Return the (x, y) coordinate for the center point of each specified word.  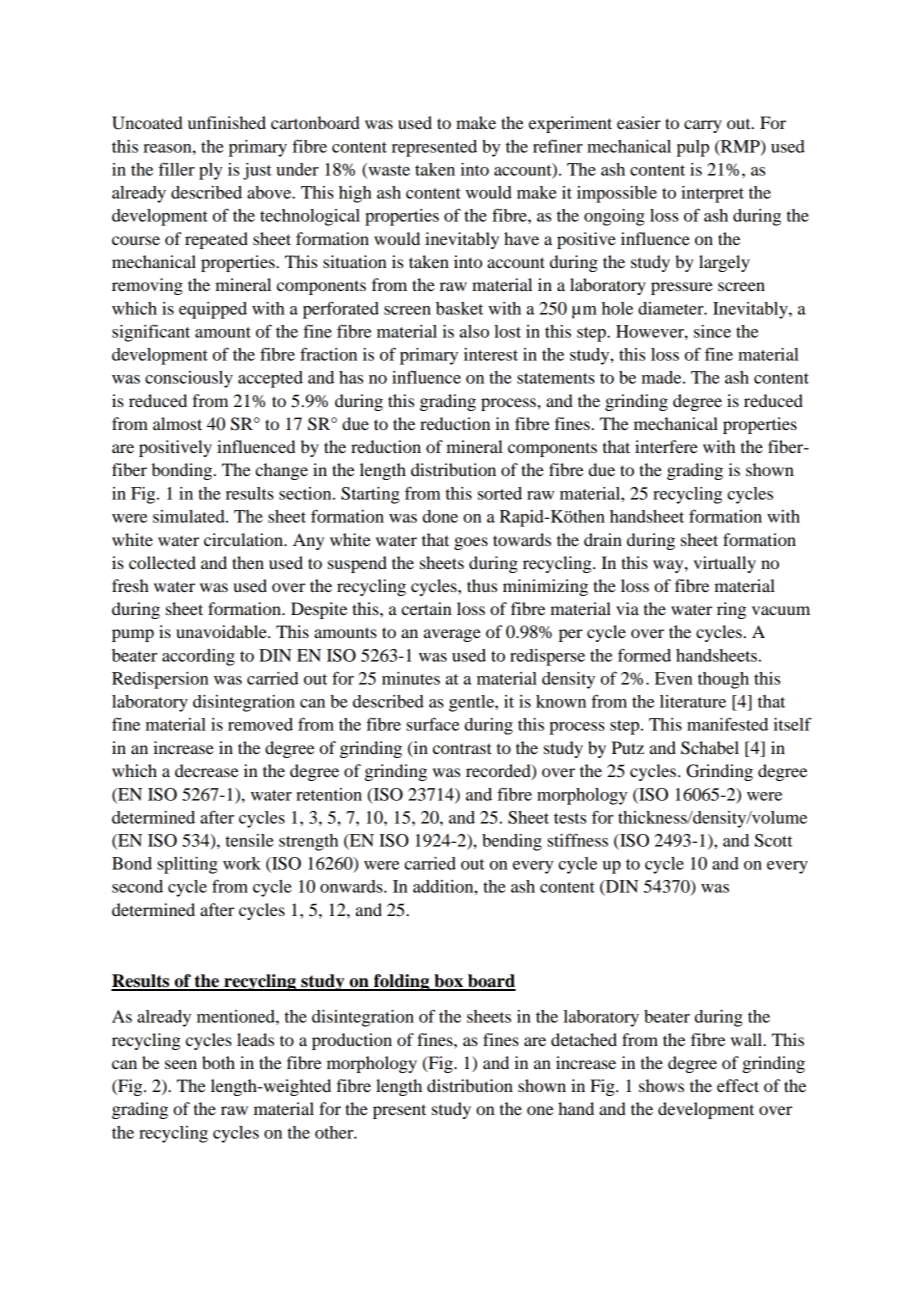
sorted (500, 493)
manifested (727, 724)
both (218, 1062)
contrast (462, 748)
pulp (693, 148)
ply (210, 171)
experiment (570, 124)
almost (177, 423)
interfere (666, 446)
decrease (207, 770)
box (448, 982)
